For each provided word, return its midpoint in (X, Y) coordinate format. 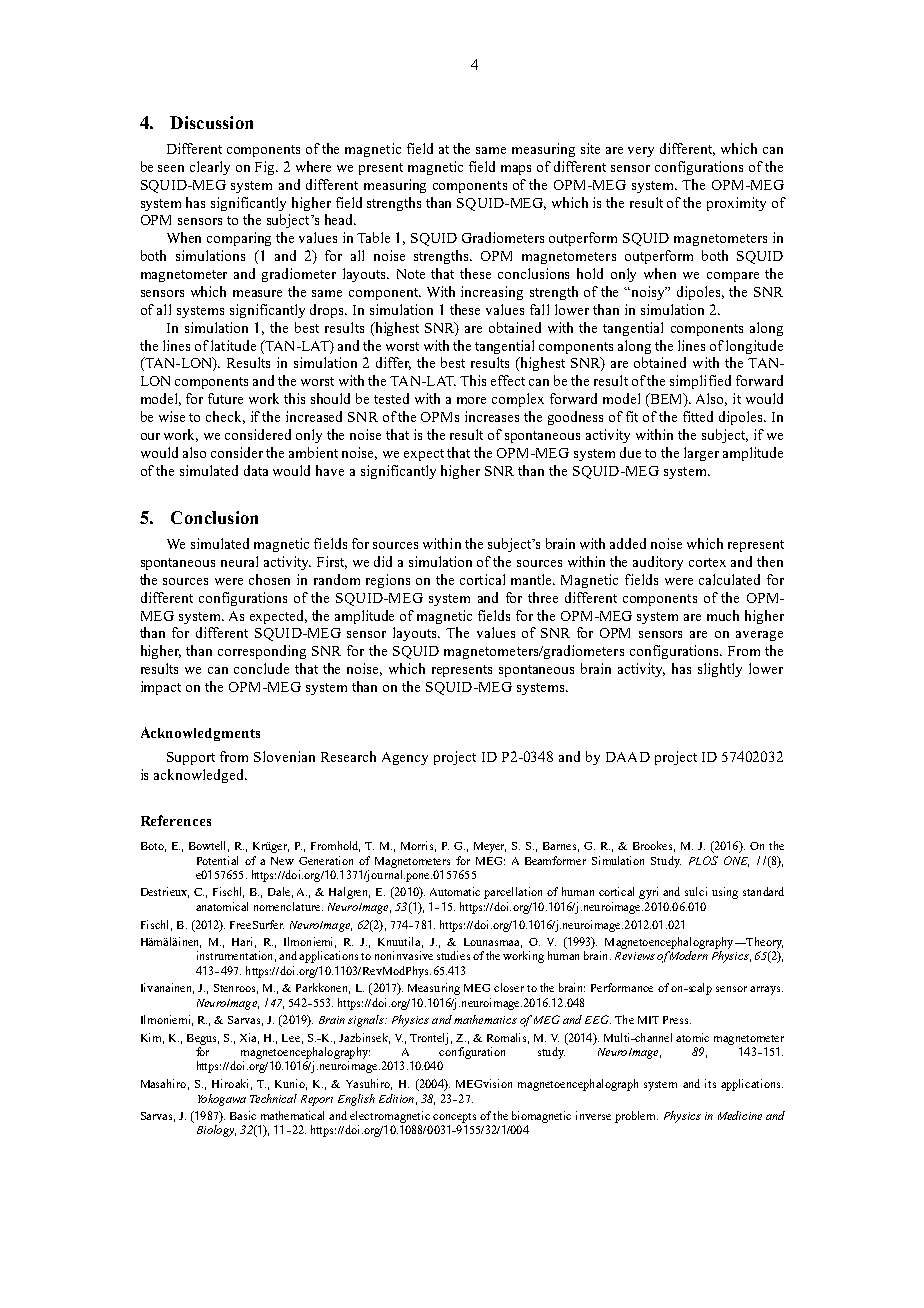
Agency (405, 758)
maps (516, 170)
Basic (243, 1115)
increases (492, 416)
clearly (210, 168)
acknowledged (200, 776)
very (641, 152)
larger (701, 454)
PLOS (703, 860)
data (256, 470)
